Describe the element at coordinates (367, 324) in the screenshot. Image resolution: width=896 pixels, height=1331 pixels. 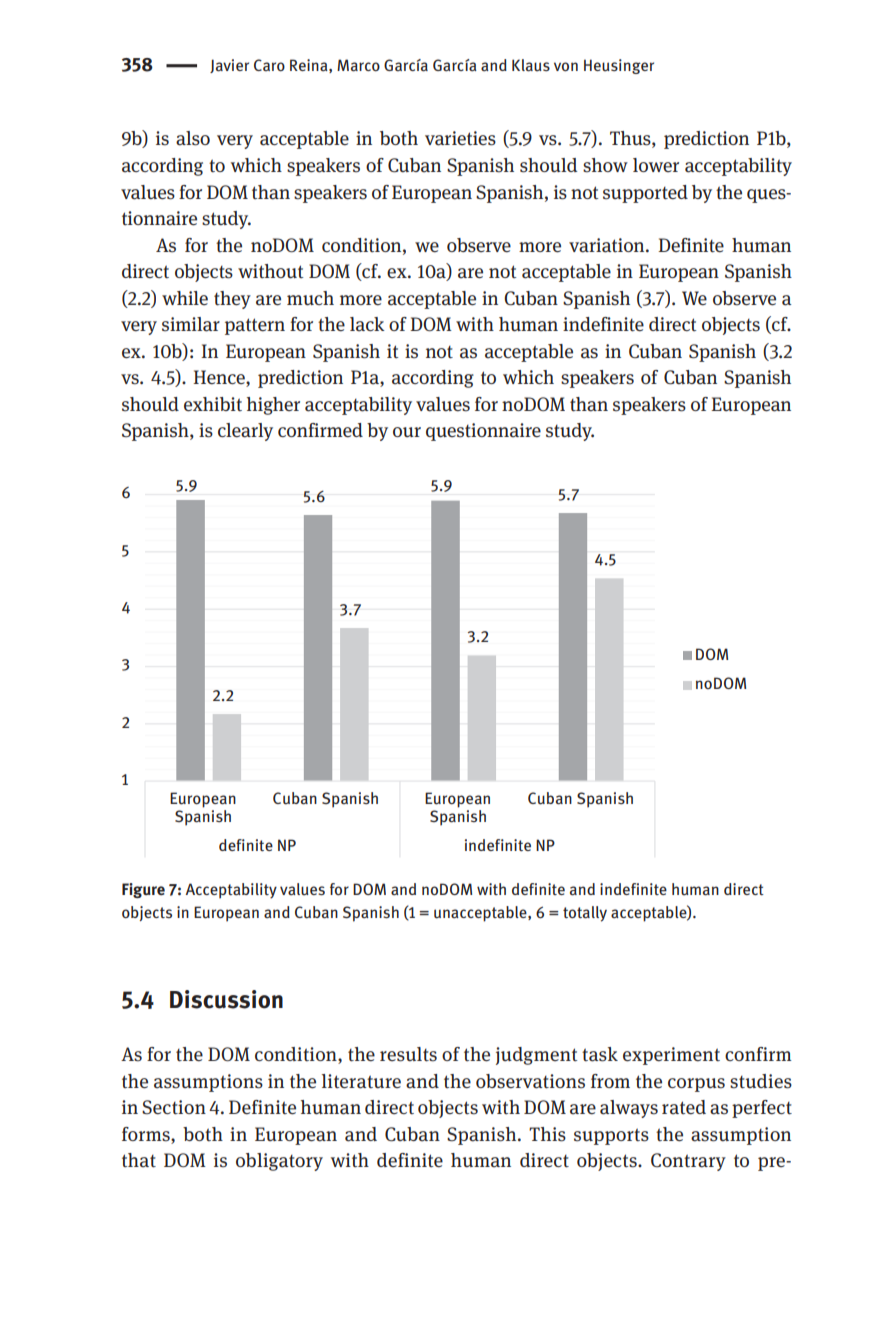
I see `lack` at that location.
